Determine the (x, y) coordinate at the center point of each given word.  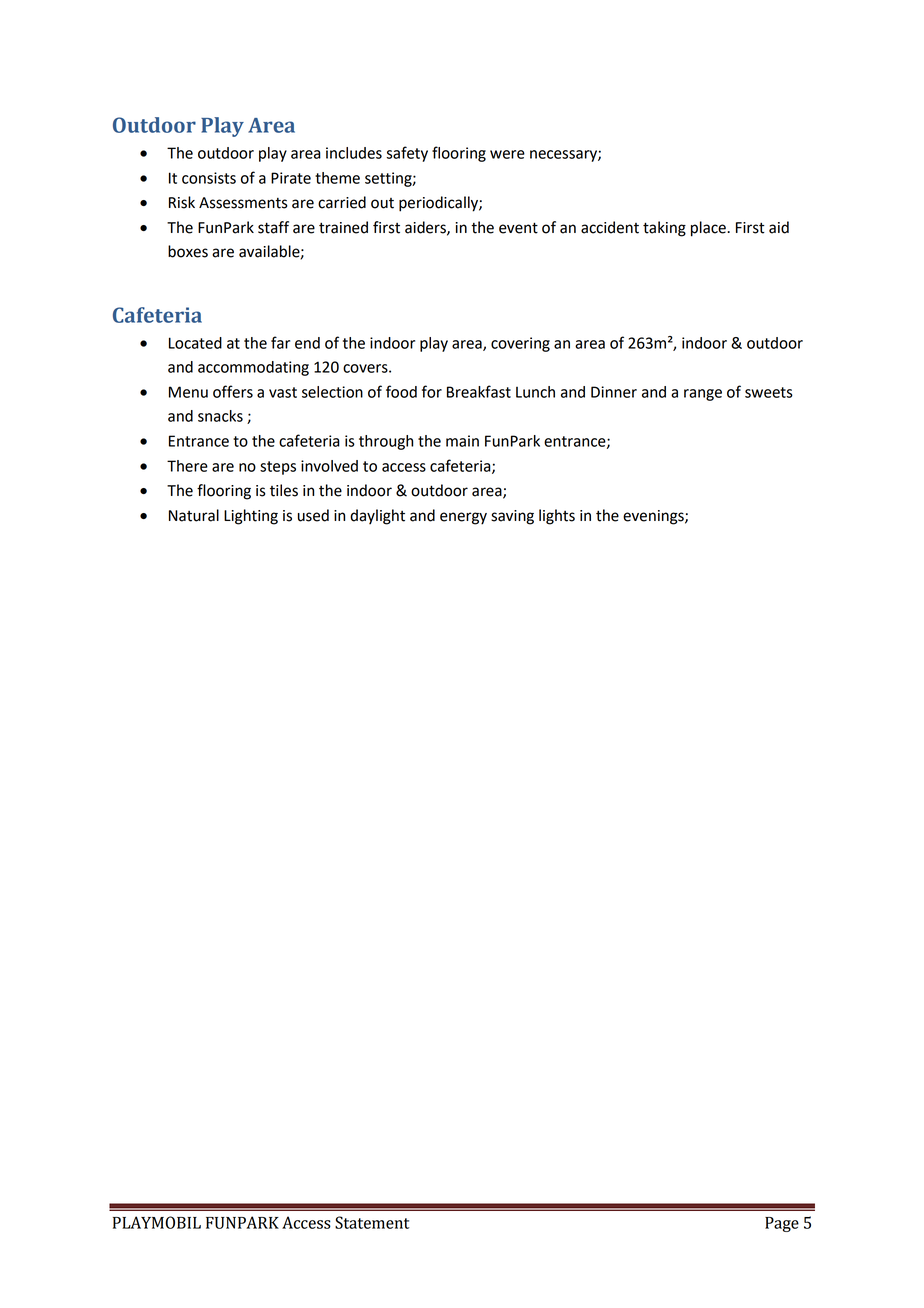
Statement (372, 1222)
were (507, 154)
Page (782, 1224)
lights (557, 517)
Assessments (243, 203)
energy (463, 518)
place (709, 229)
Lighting (251, 517)
